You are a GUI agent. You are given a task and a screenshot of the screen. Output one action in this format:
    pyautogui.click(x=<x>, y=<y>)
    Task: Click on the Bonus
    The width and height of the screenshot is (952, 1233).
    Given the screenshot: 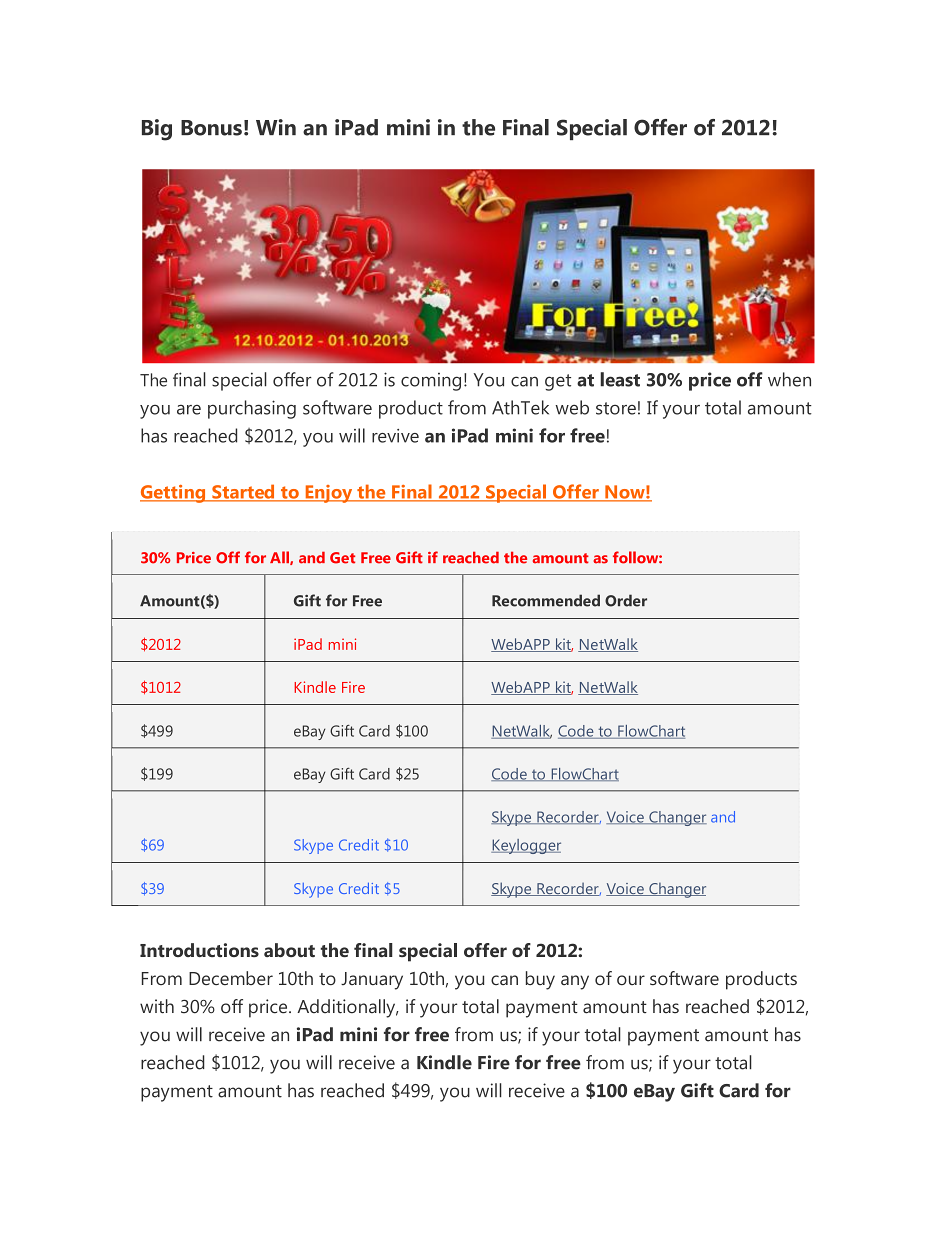 What is the action you would take?
    pyautogui.click(x=211, y=128)
